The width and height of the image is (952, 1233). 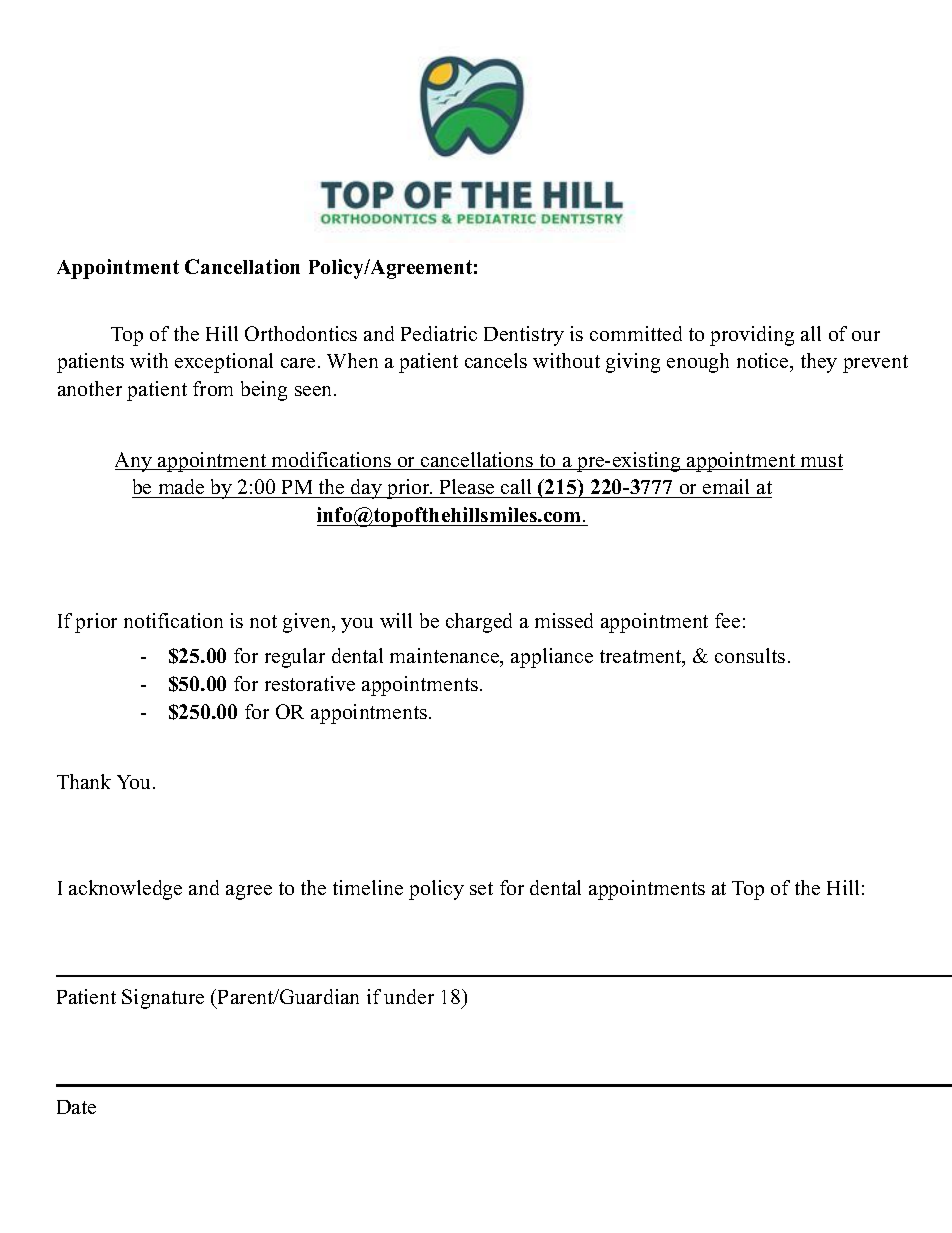 I want to click on set, so click(x=481, y=888).
